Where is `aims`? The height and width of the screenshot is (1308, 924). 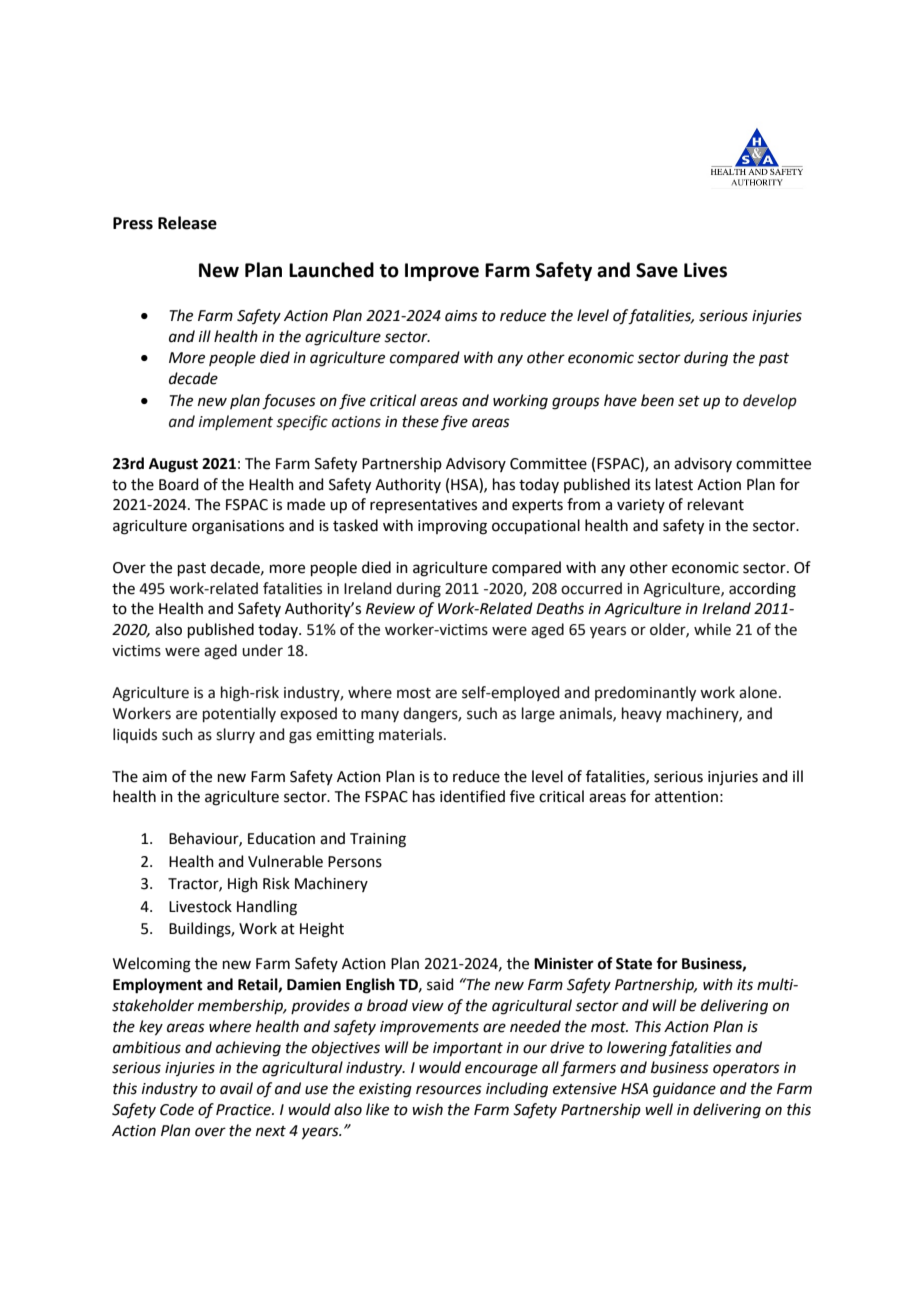
aims is located at coordinates (461, 316).
